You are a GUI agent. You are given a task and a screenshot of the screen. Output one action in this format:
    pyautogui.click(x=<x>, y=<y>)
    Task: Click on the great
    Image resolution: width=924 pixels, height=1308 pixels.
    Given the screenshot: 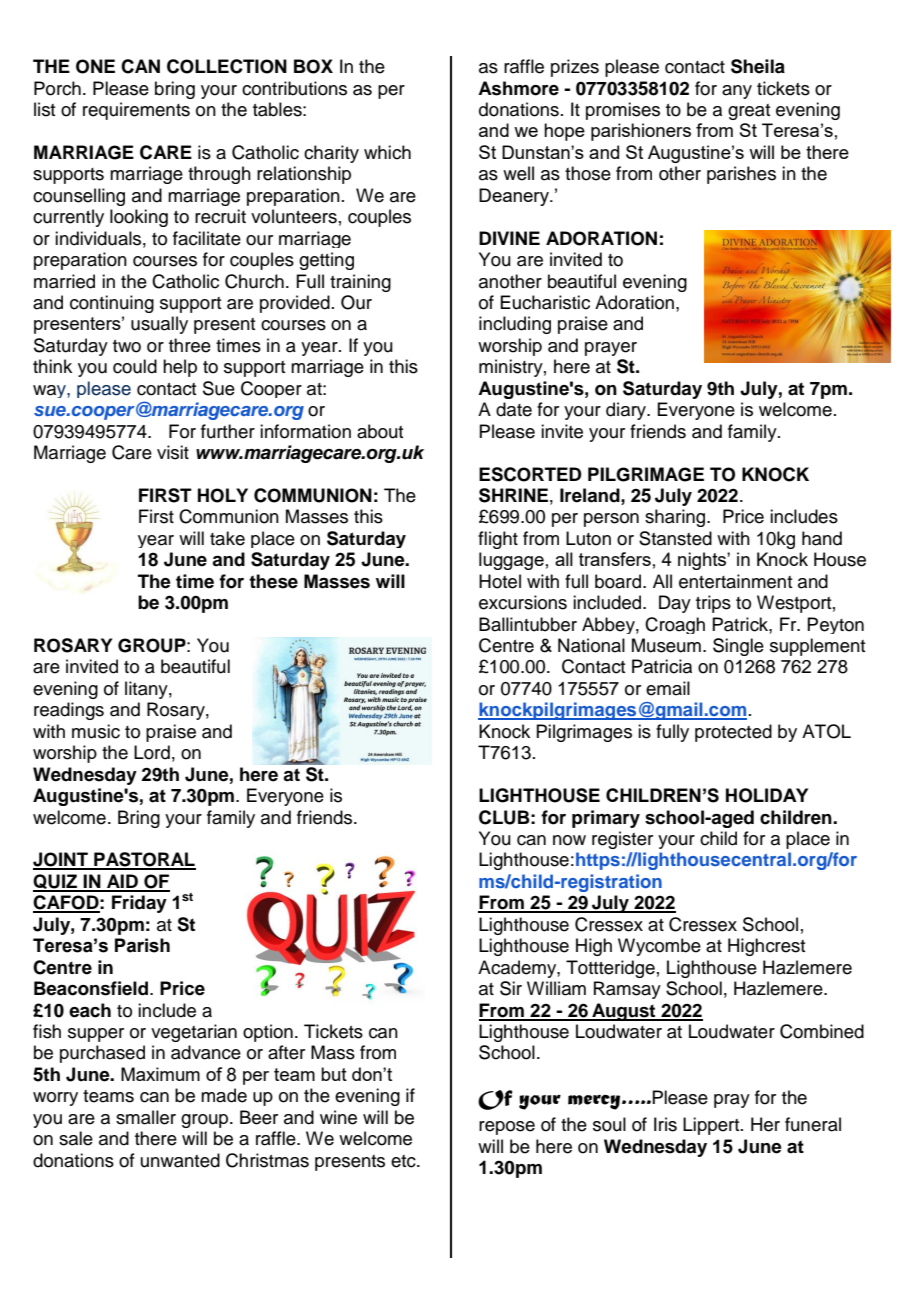 What is the action you would take?
    pyautogui.click(x=749, y=112)
